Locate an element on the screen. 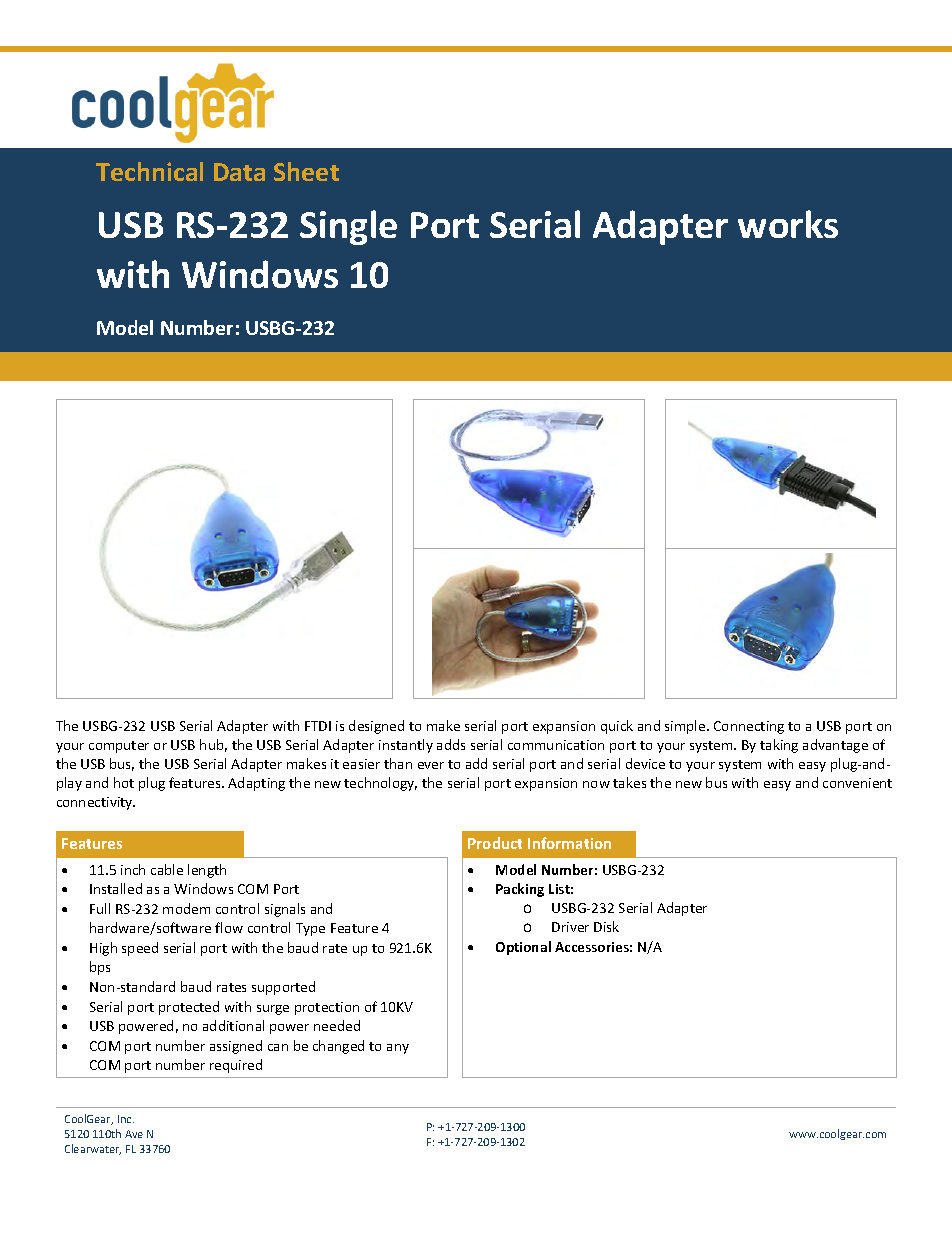  adds is located at coordinates (451, 744).
